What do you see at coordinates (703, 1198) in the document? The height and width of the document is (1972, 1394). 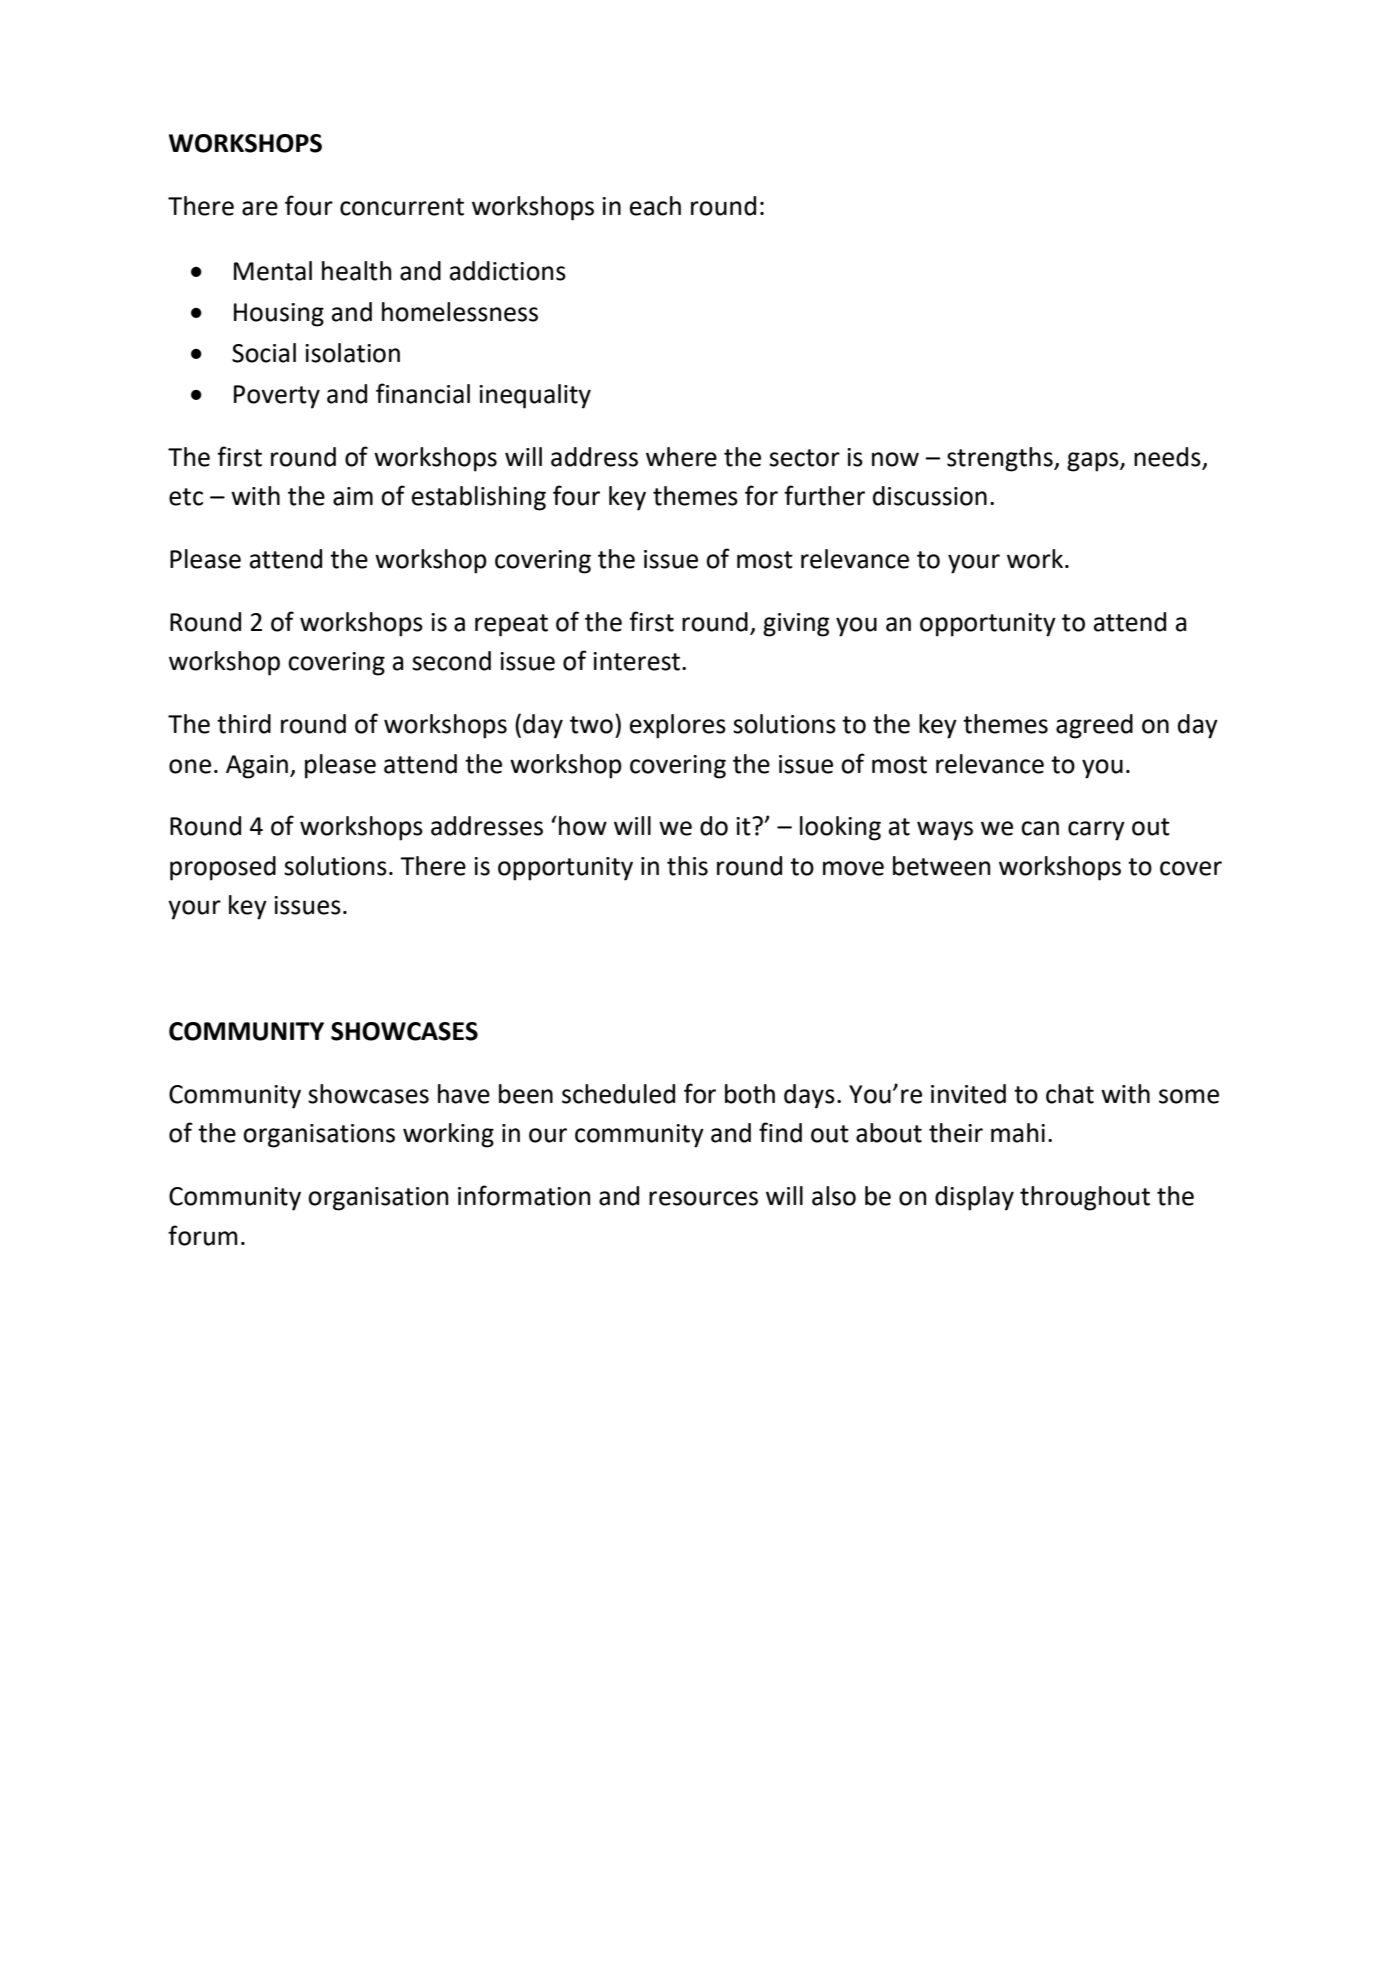 I see `resources` at bounding box center [703, 1198].
